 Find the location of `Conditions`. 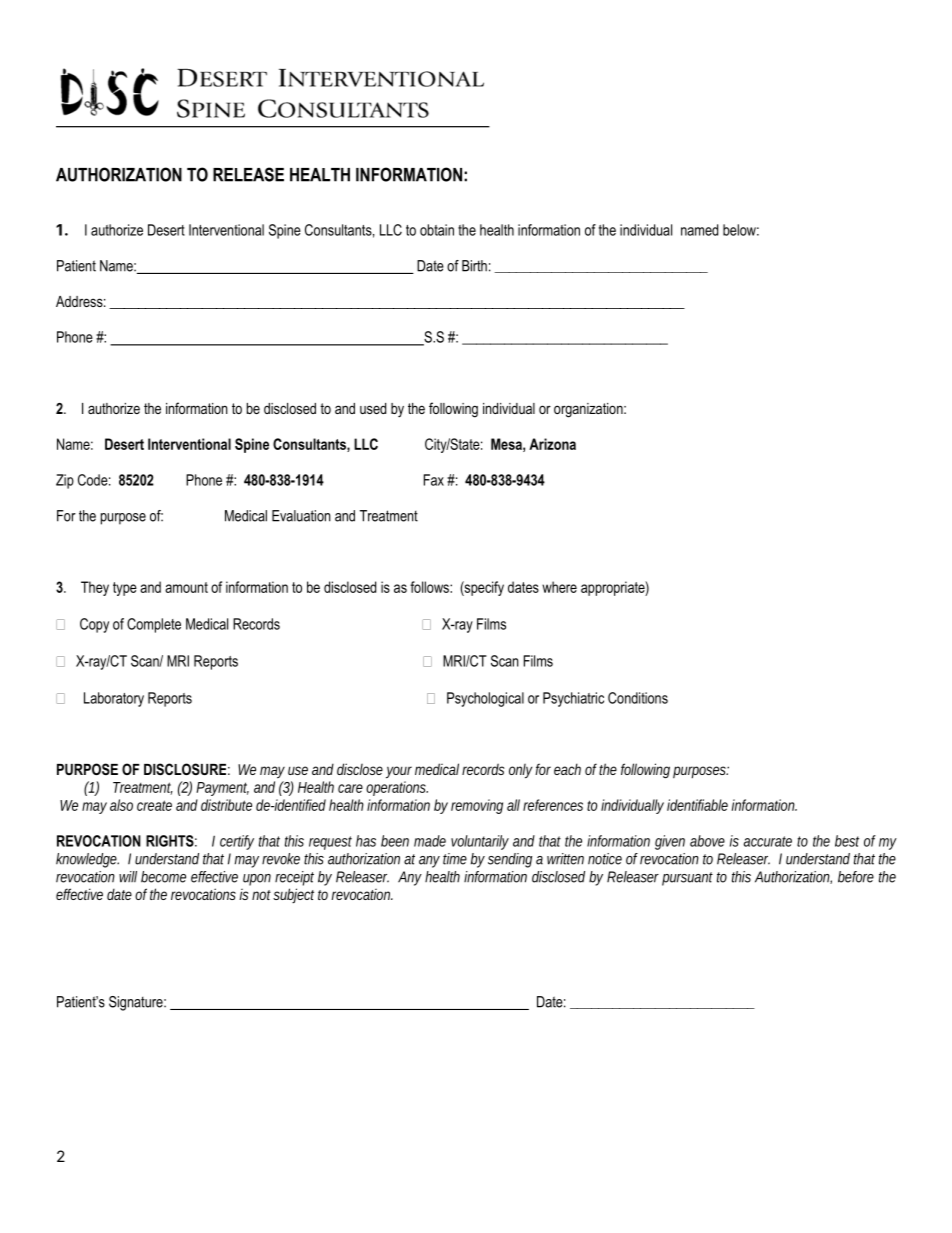

Conditions is located at coordinates (638, 698).
